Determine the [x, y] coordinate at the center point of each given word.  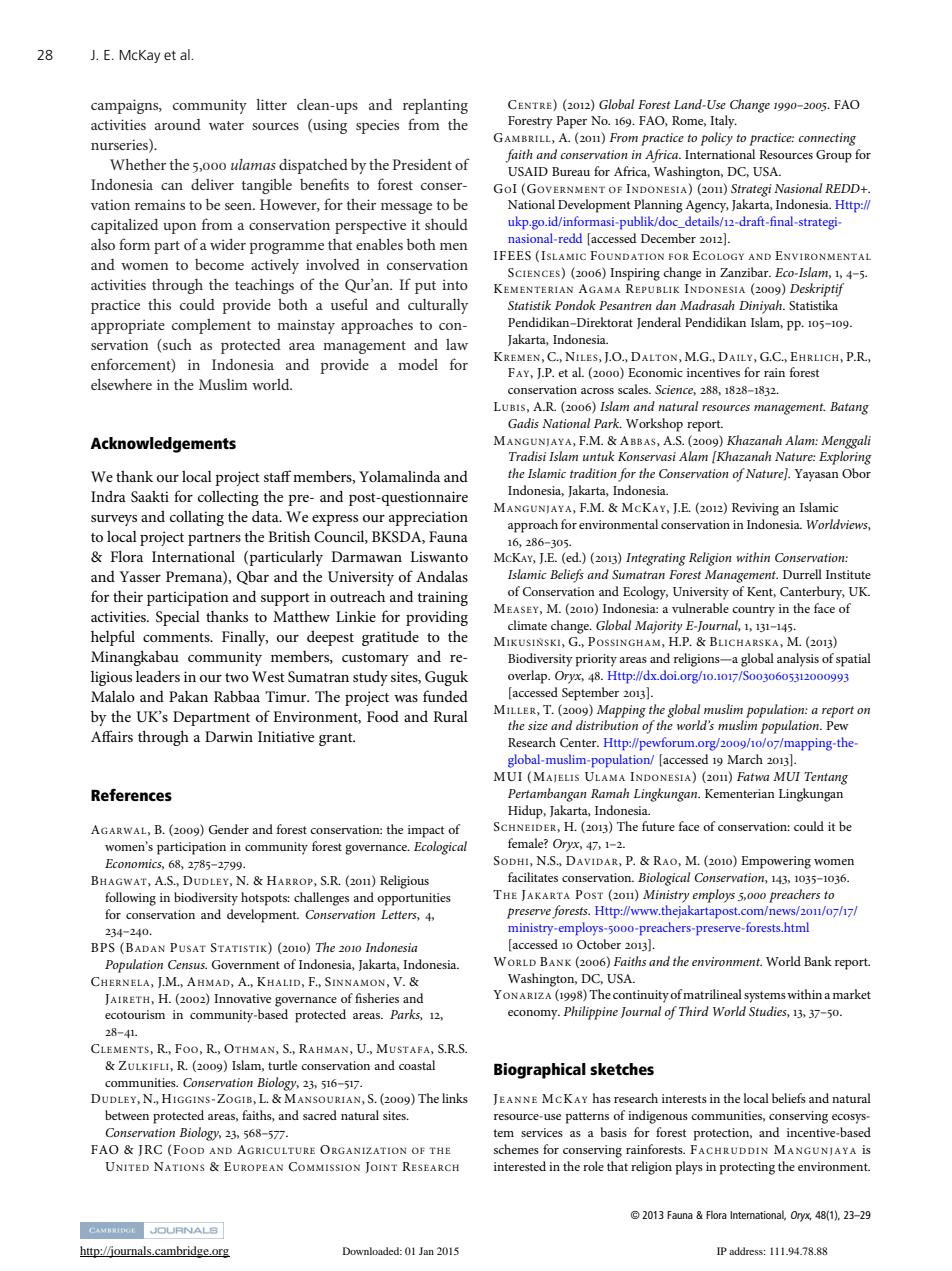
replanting [435, 106]
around [178, 124]
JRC [150, 1150]
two [237, 677]
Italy [723, 122]
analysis [798, 660]
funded [445, 696]
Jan [426, 1251]
